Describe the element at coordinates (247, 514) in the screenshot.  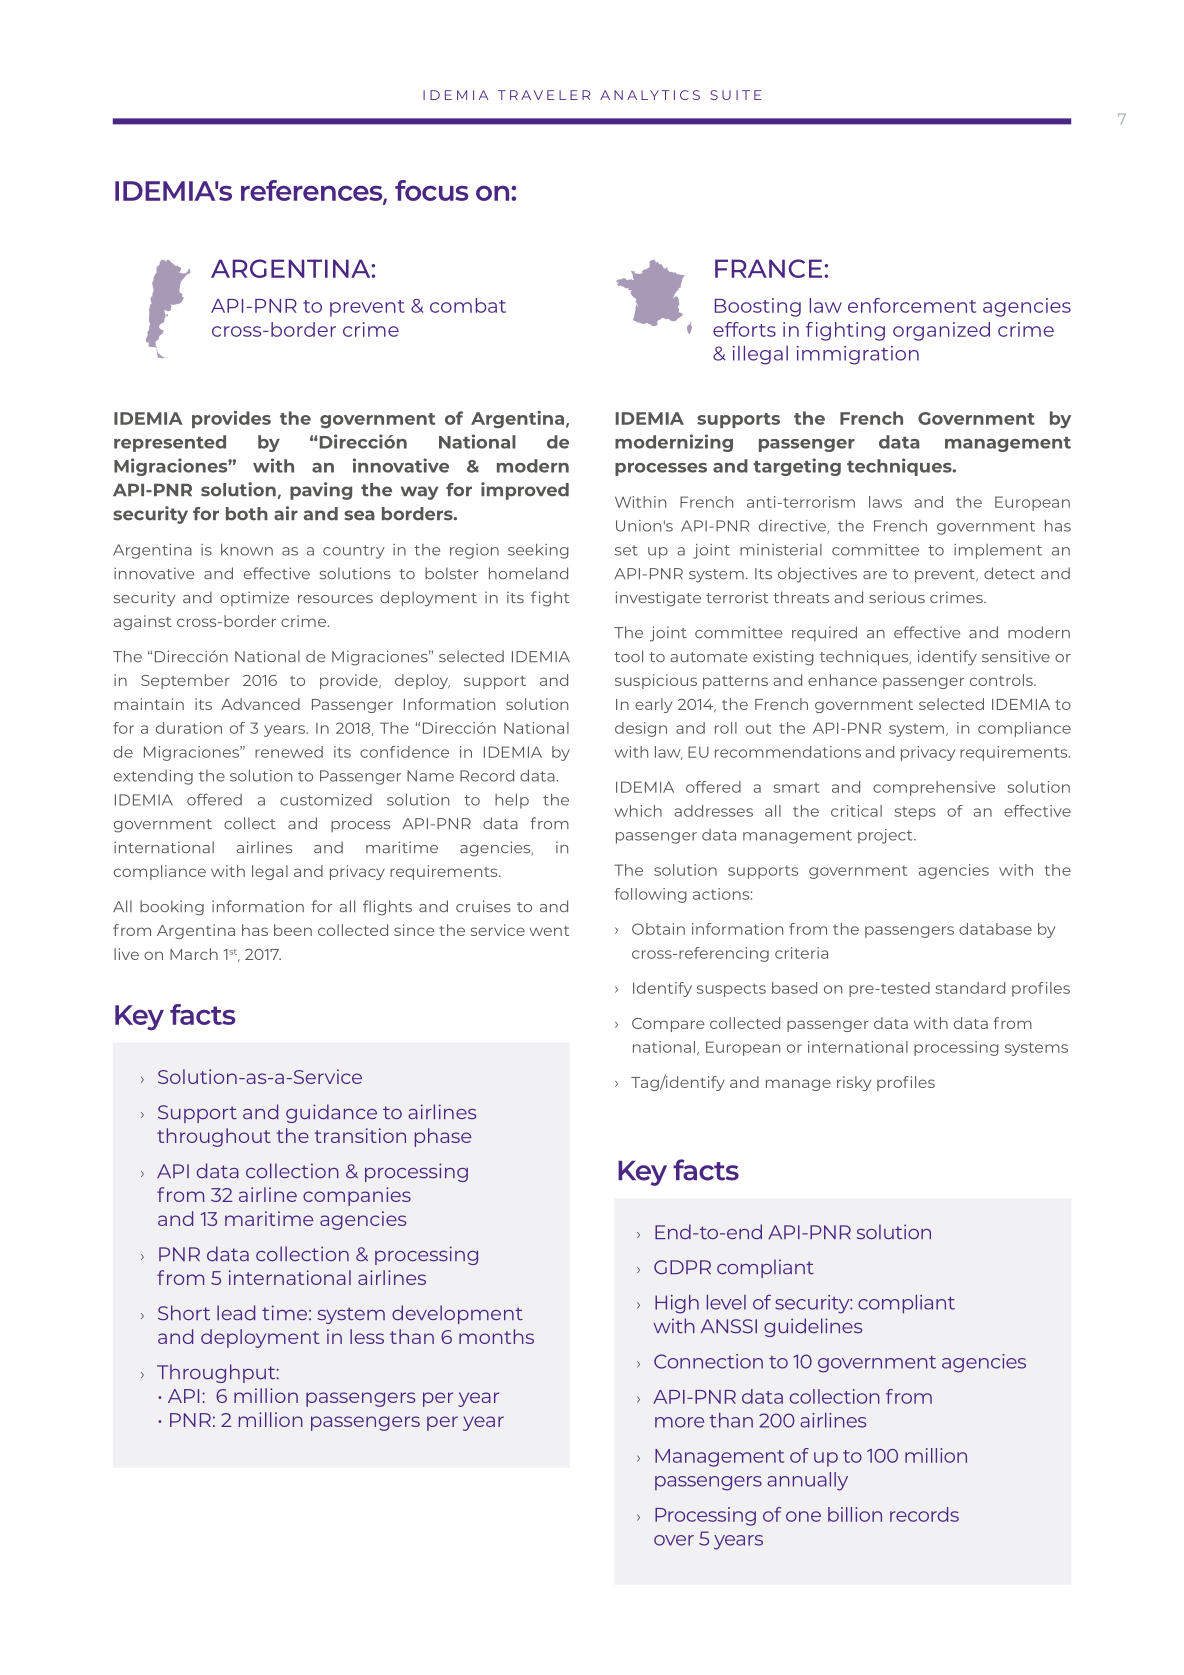
I see `both` at that location.
